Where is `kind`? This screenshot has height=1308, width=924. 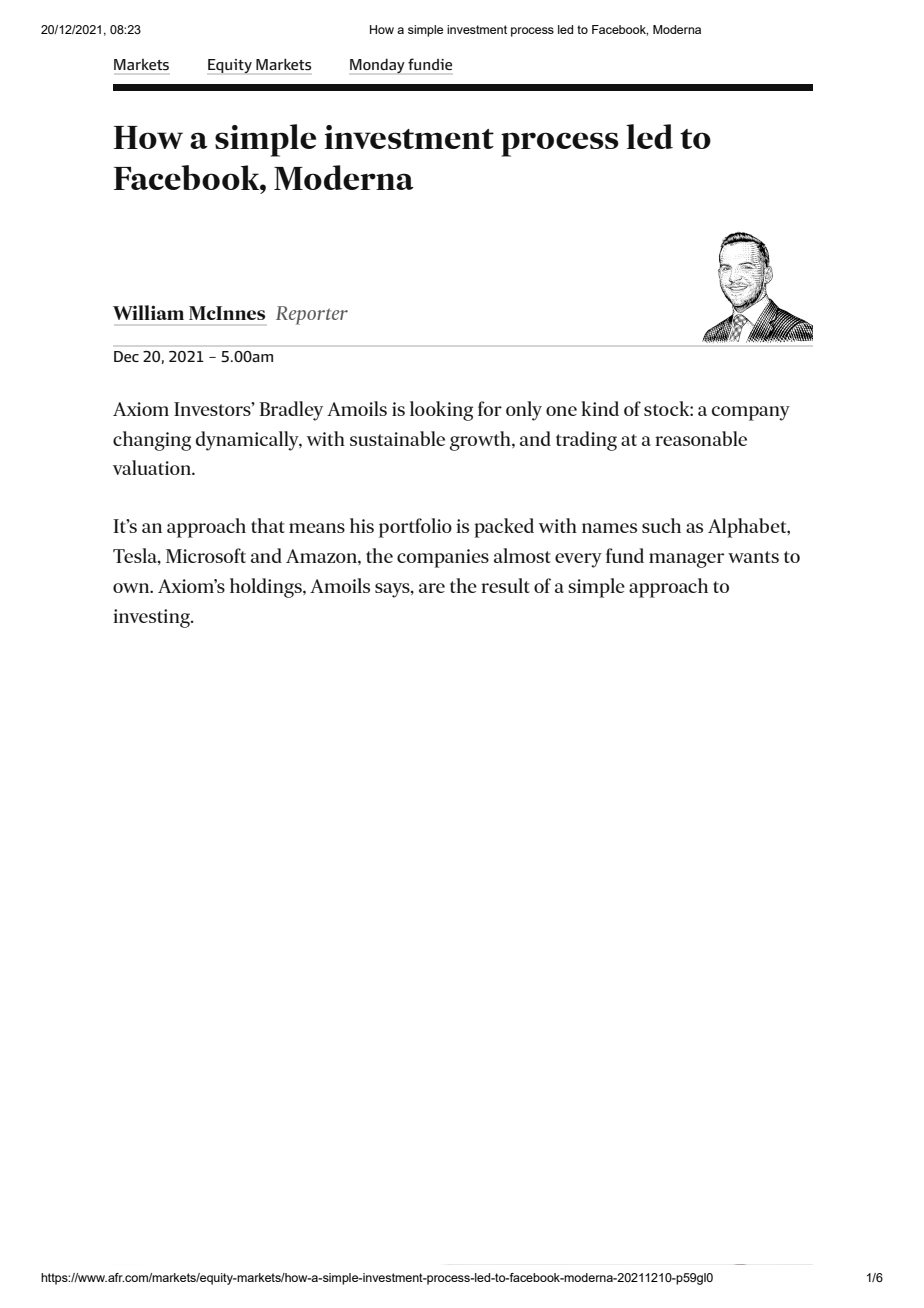
kind is located at coordinates (600, 408).
